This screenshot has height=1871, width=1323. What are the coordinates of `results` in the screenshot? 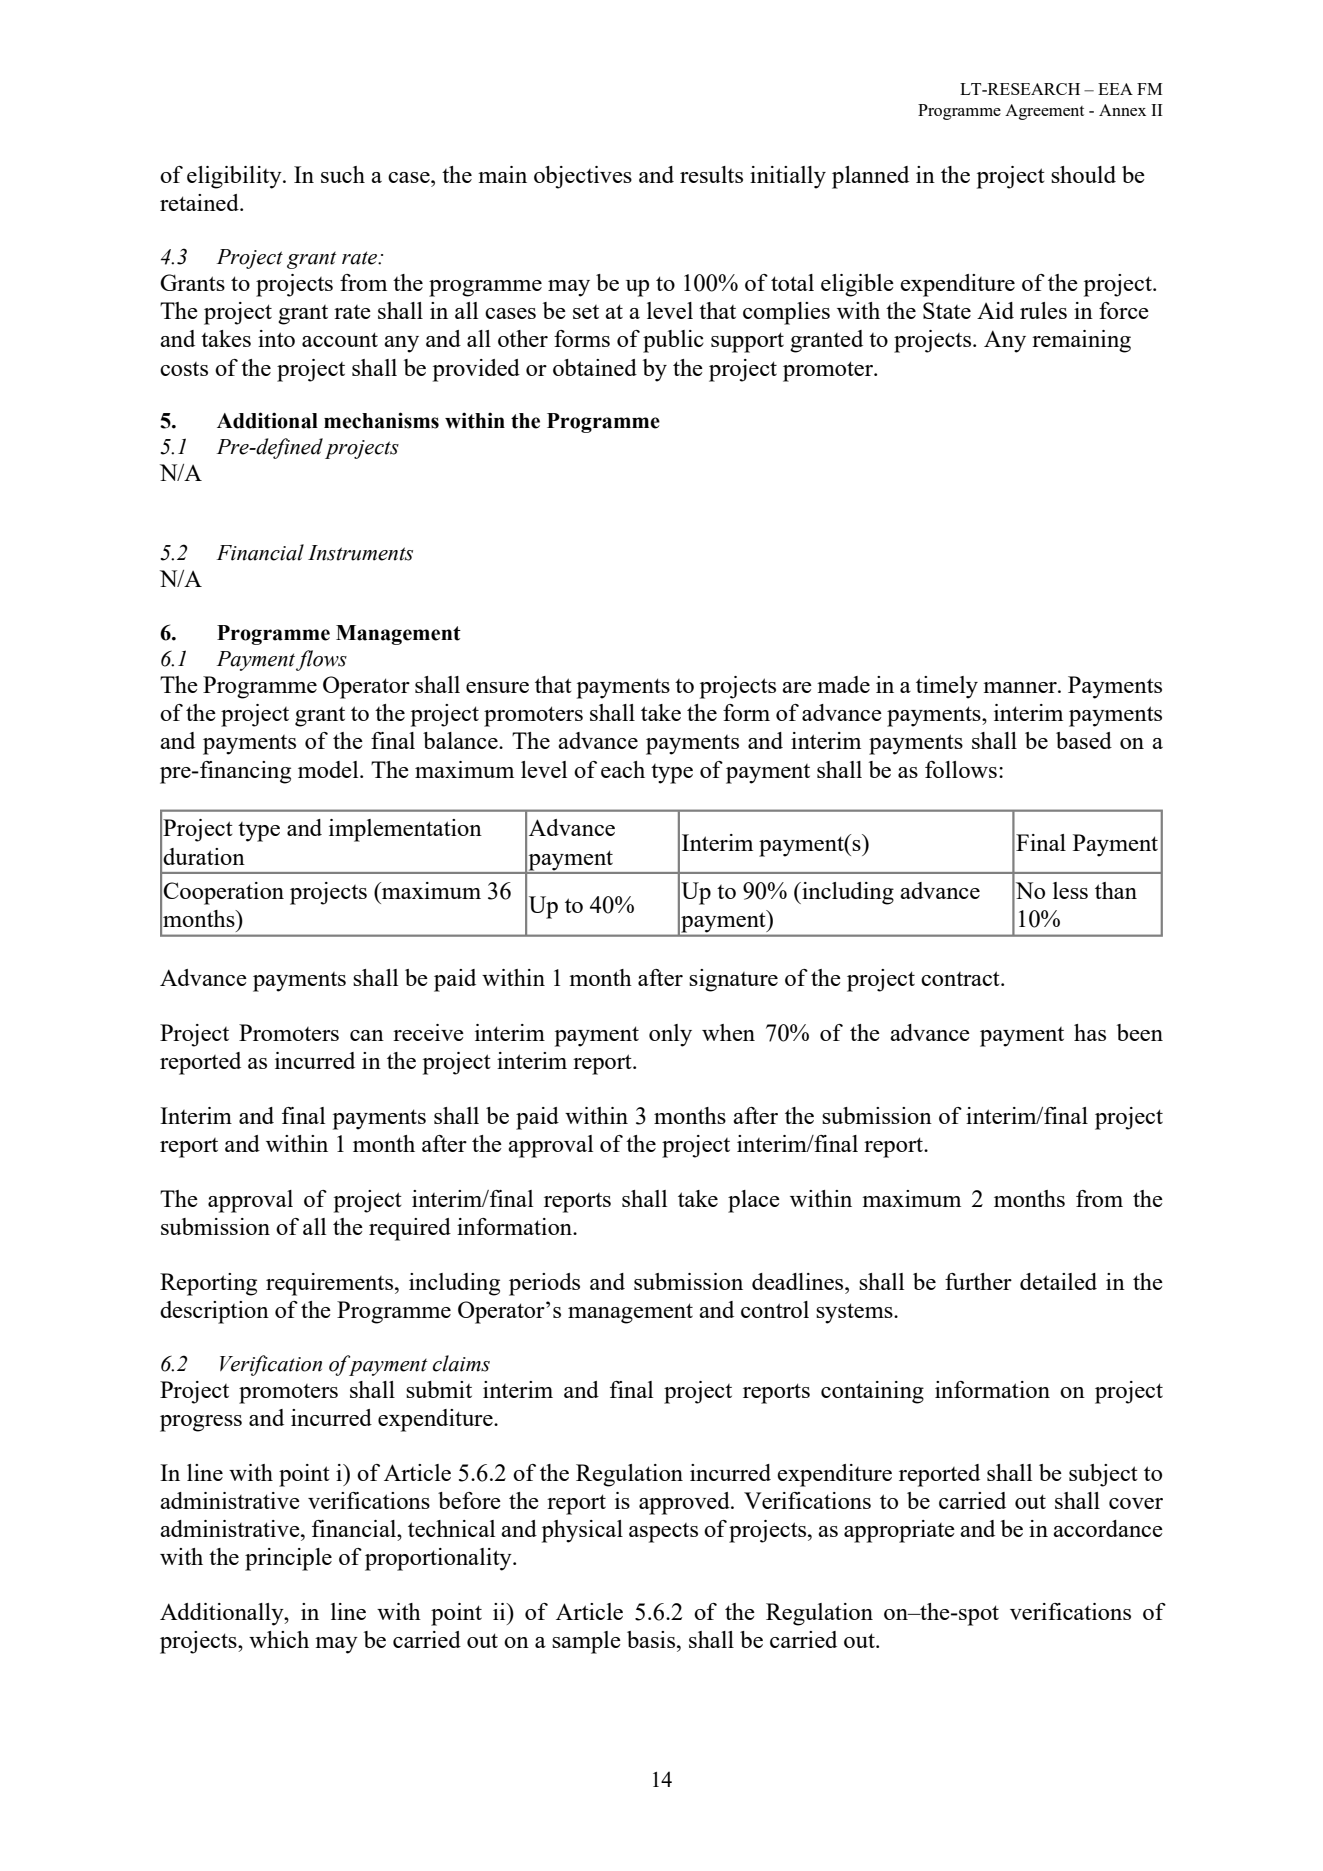 It's located at (711, 174).
